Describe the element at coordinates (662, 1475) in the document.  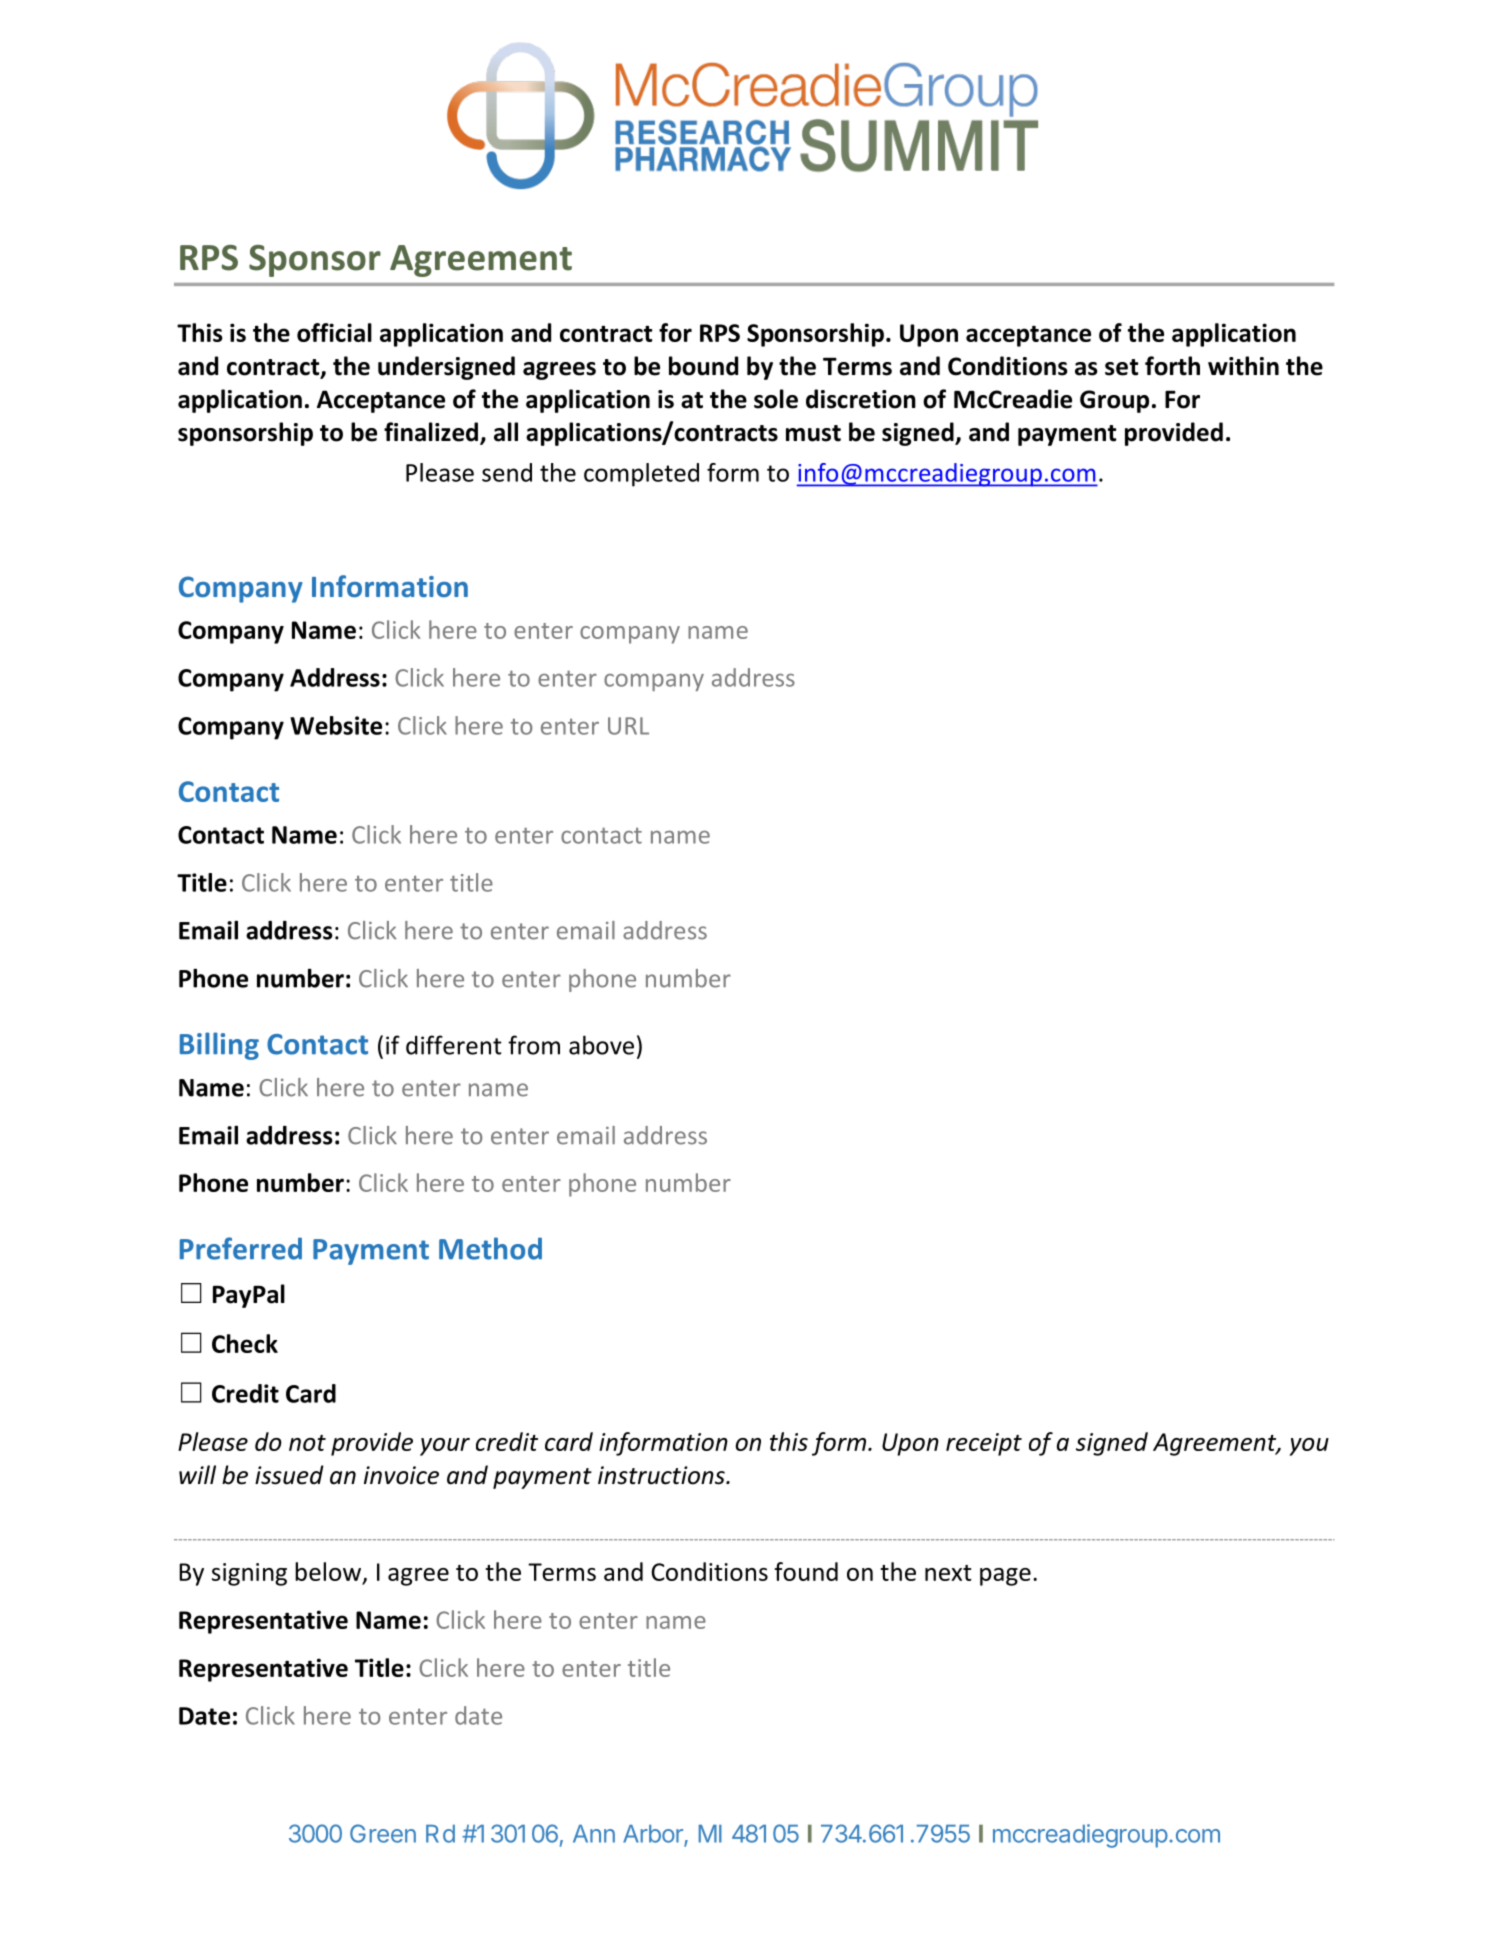
I see `instructions` at that location.
